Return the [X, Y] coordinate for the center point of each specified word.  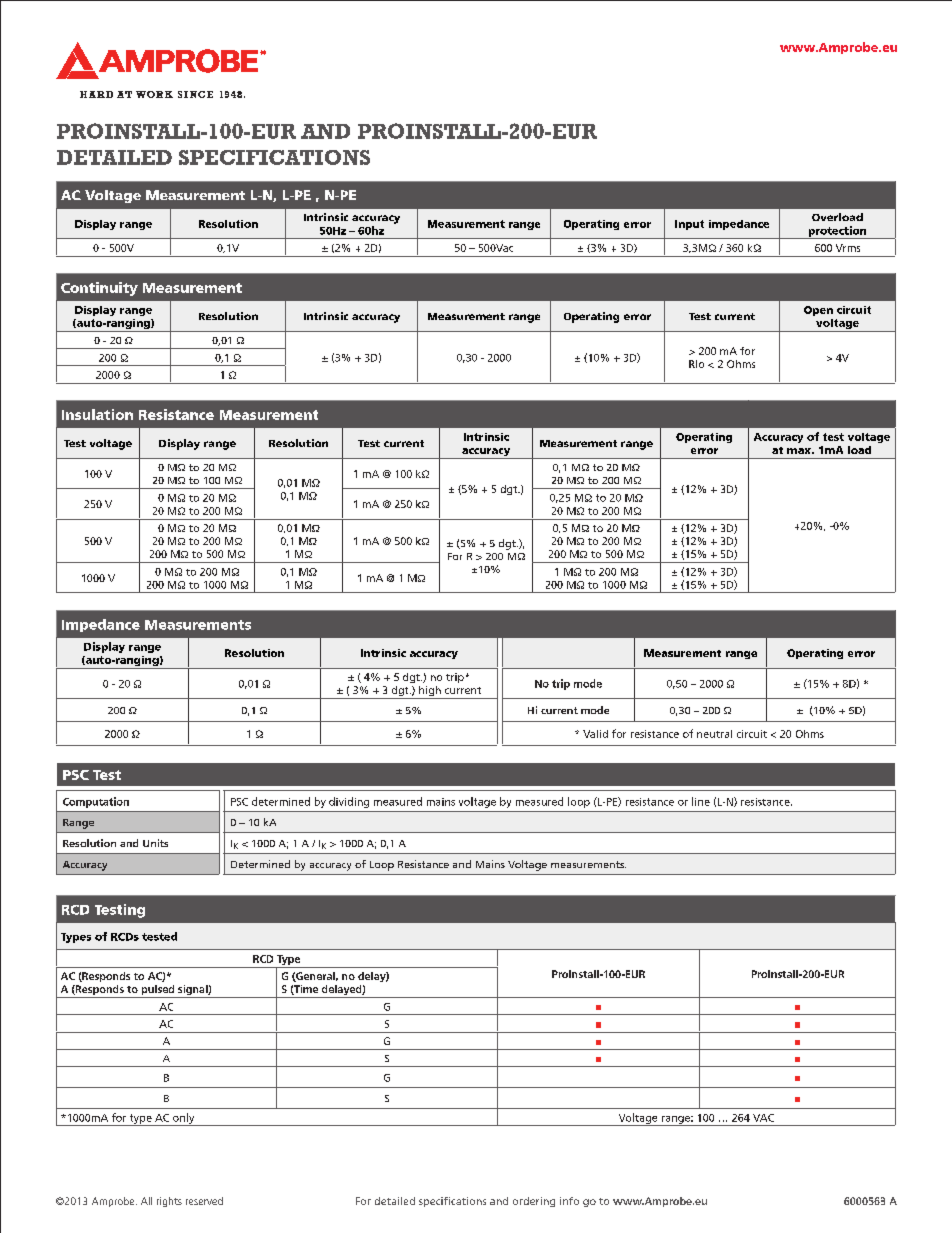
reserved [204, 1201]
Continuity [99, 289]
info [569, 1201]
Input [689, 225]
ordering [534, 1202]
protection [837, 232]
